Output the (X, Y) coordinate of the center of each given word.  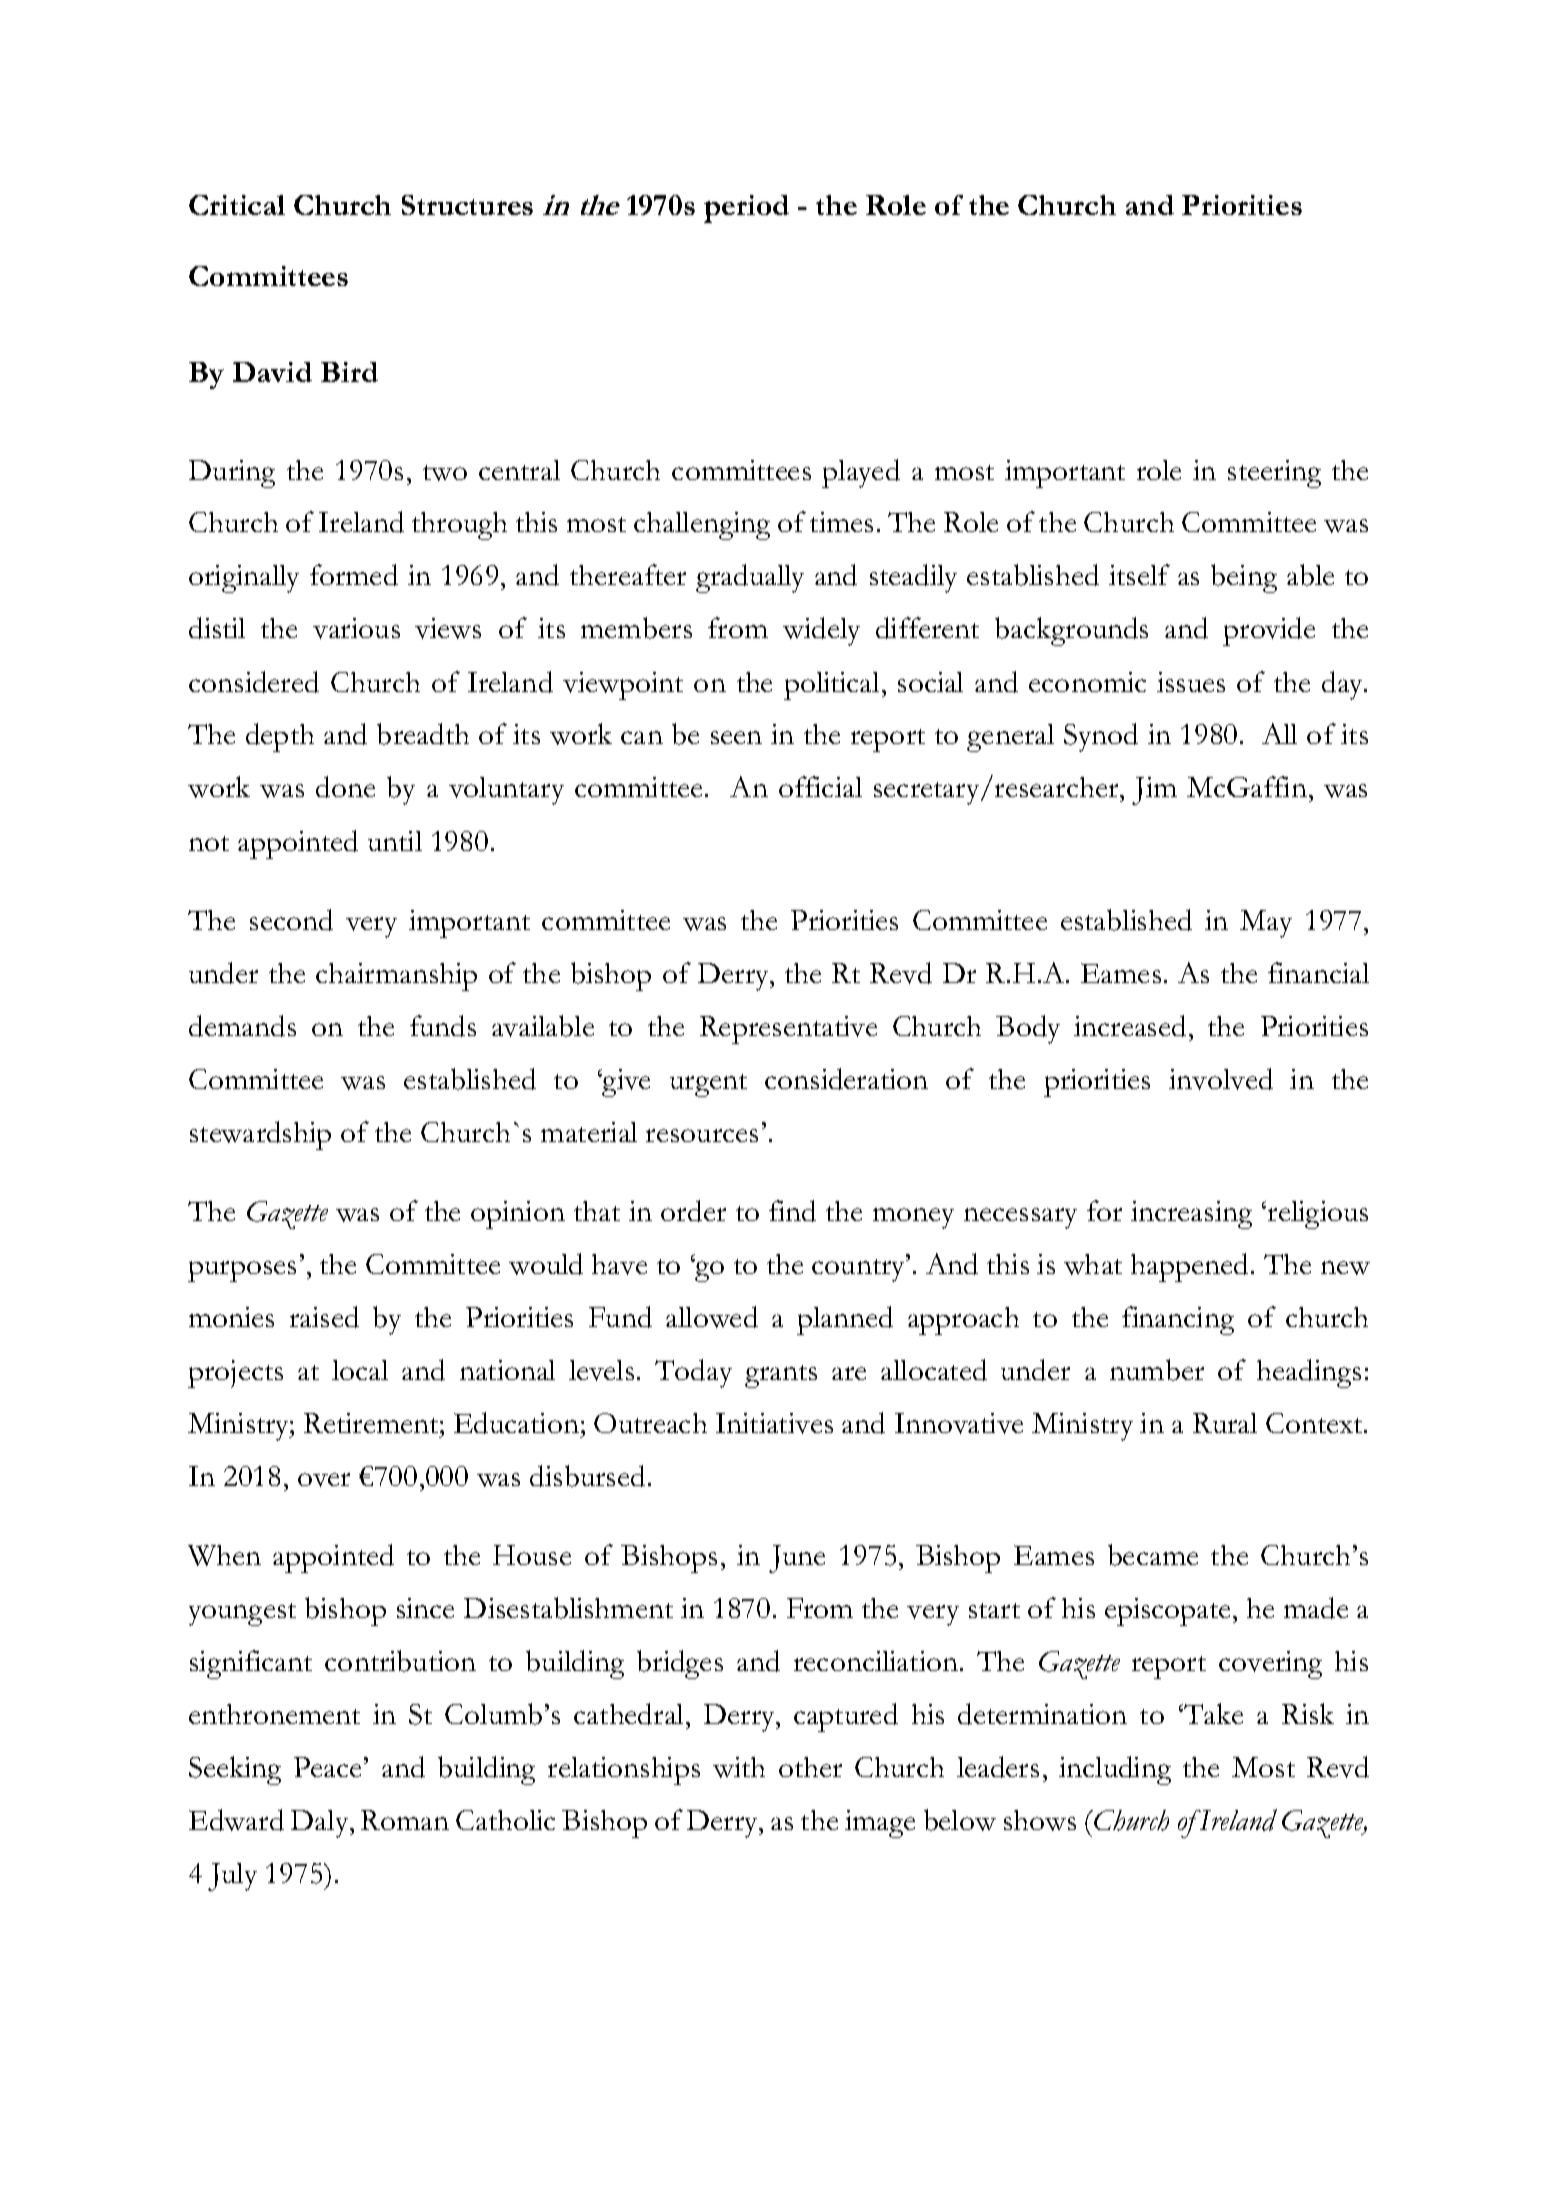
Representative (788, 1030)
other (810, 1767)
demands (242, 1026)
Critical (237, 205)
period (746, 209)
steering (1274, 474)
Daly (321, 1824)
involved (1221, 1079)
